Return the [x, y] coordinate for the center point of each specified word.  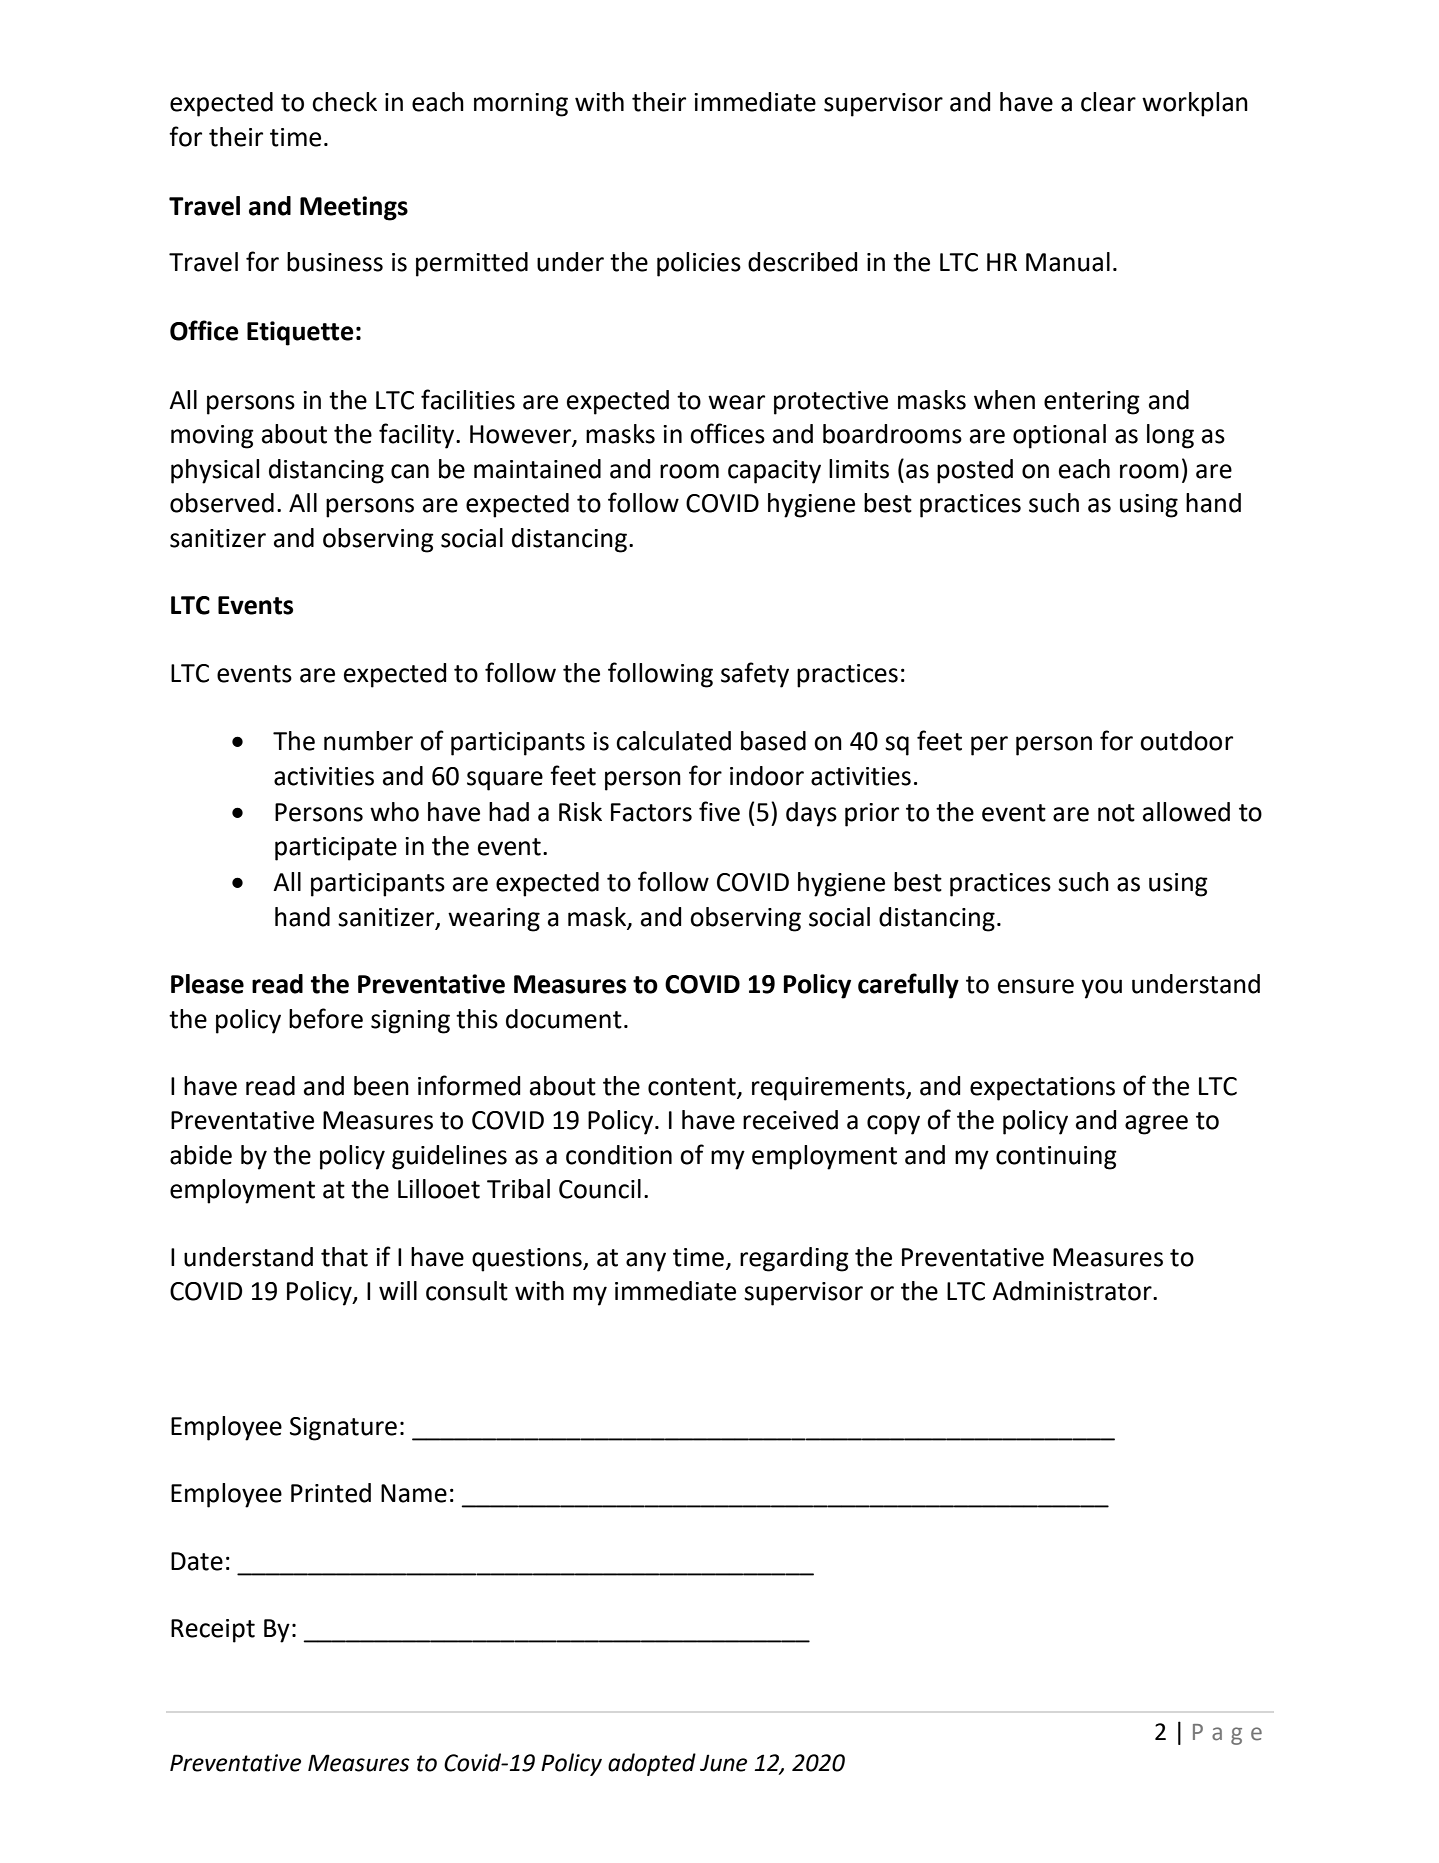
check [344, 102]
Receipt [213, 1631]
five [719, 811]
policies [699, 264]
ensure [1036, 986]
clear [1108, 102]
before [326, 1018]
